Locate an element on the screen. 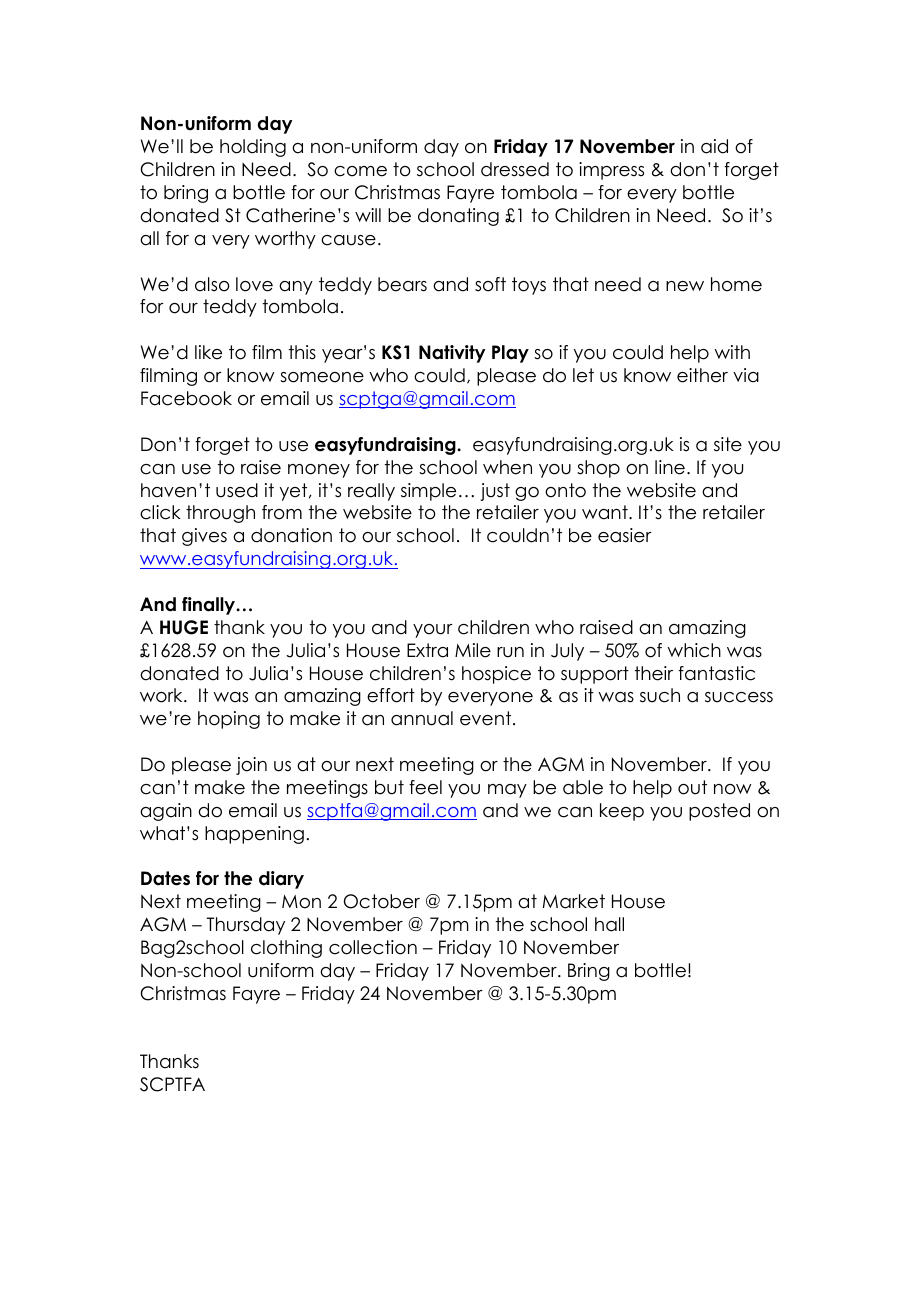 This screenshot has height=1309, width=924. aid is located at coordinates (714, 146).
